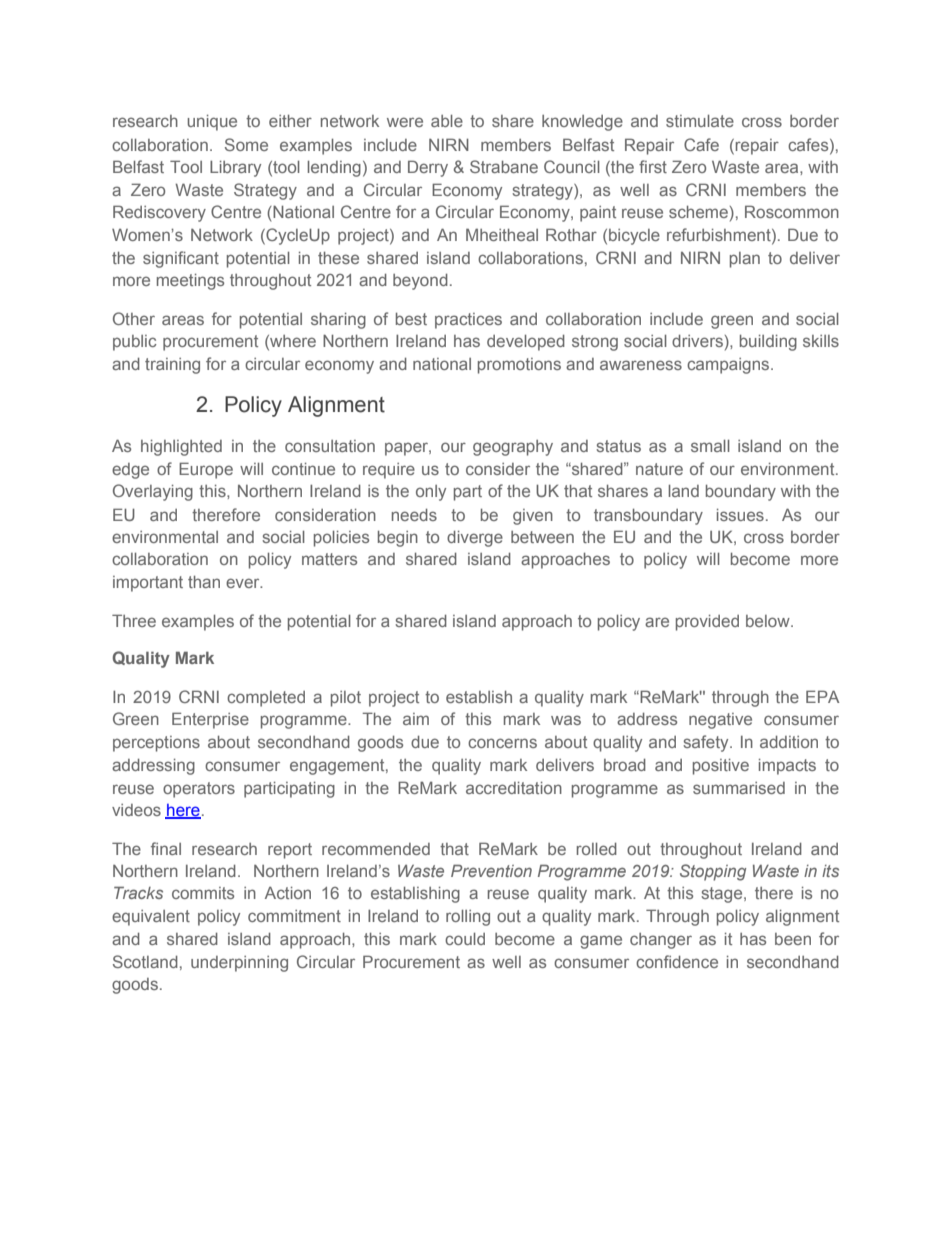  I want to click on small, so click(710, 446).
